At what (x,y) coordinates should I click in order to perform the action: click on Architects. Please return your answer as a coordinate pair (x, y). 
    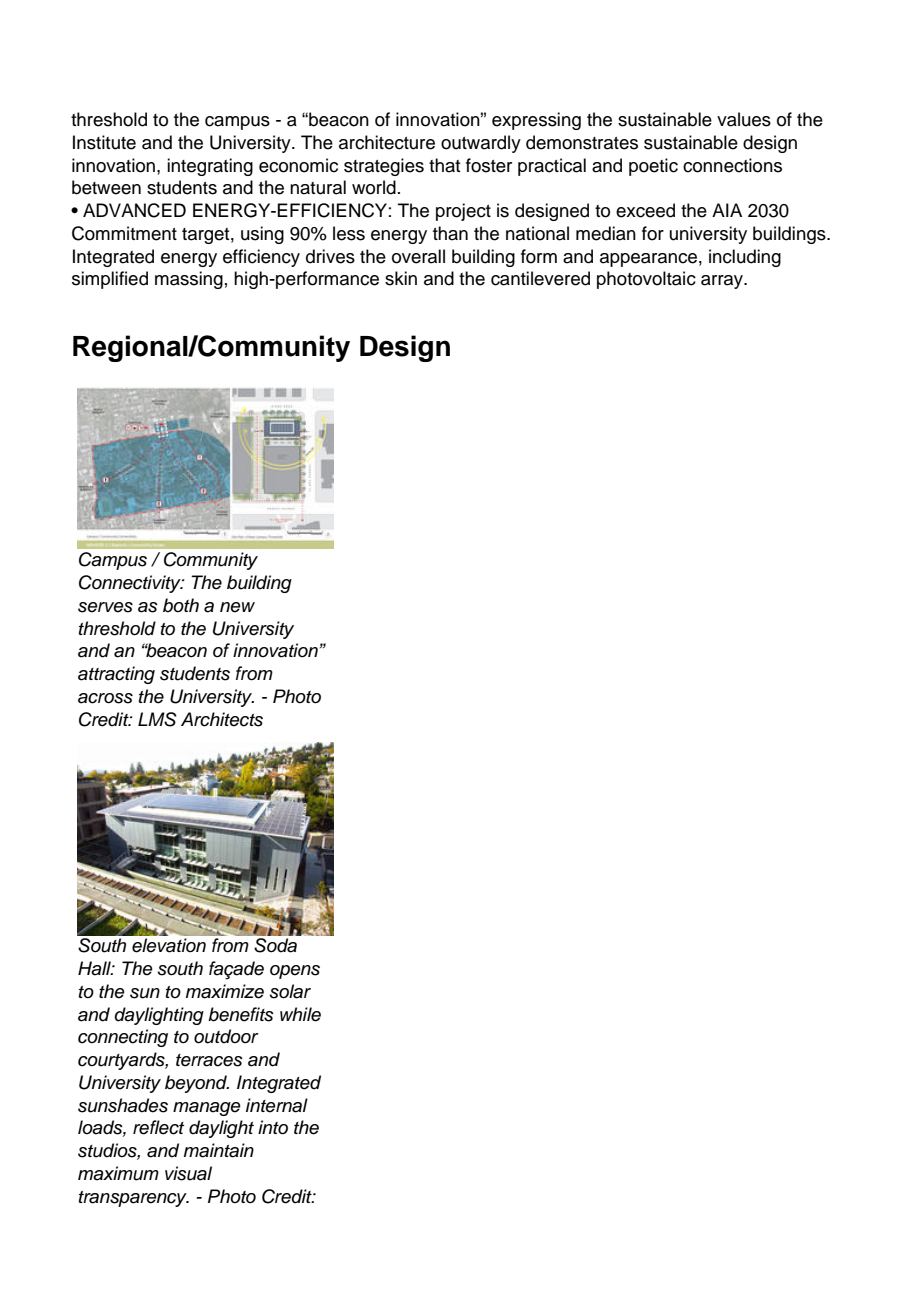
    Looking at the image, I should click on (222, 719).
